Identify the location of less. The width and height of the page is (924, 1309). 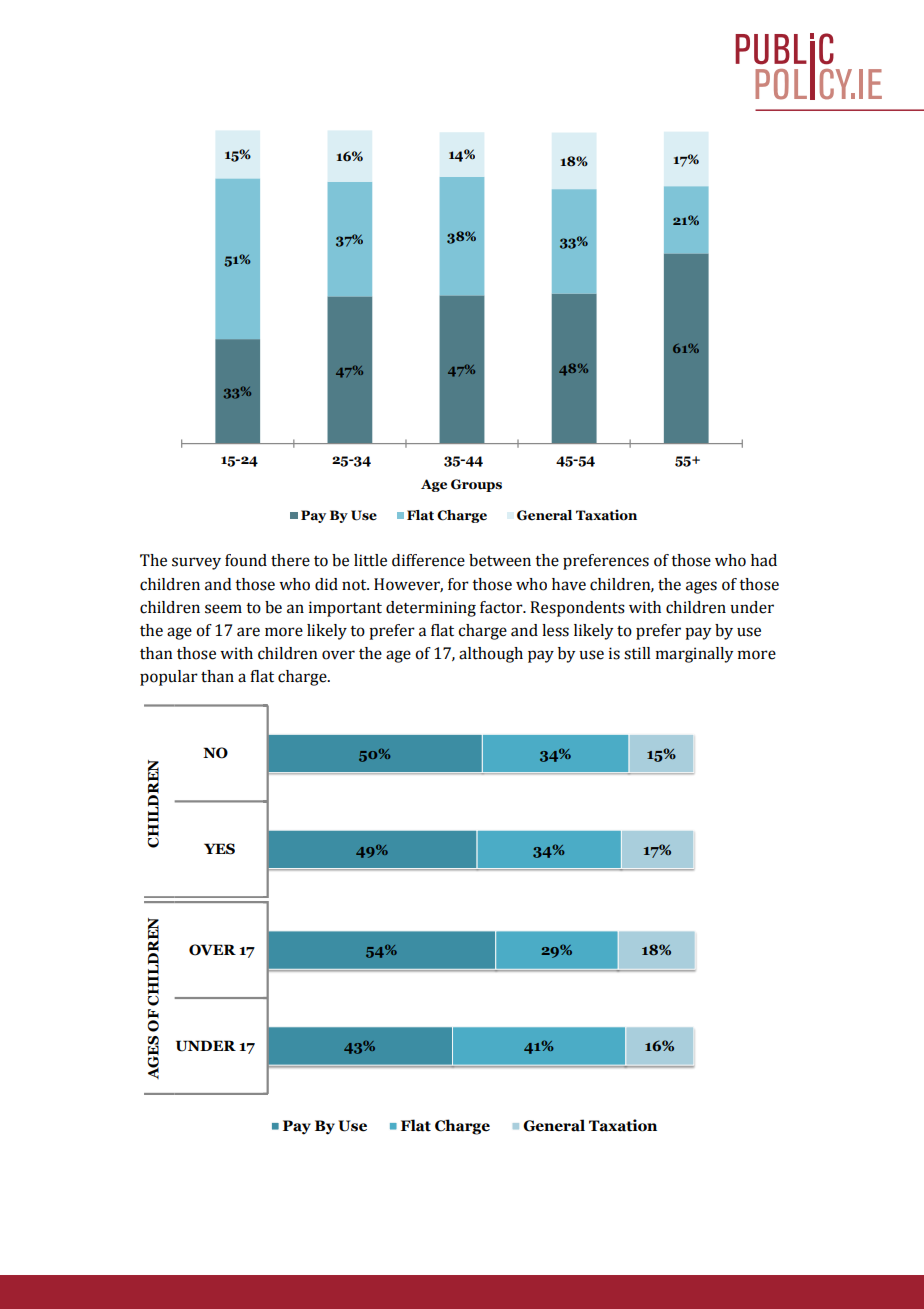
(555, 630).
